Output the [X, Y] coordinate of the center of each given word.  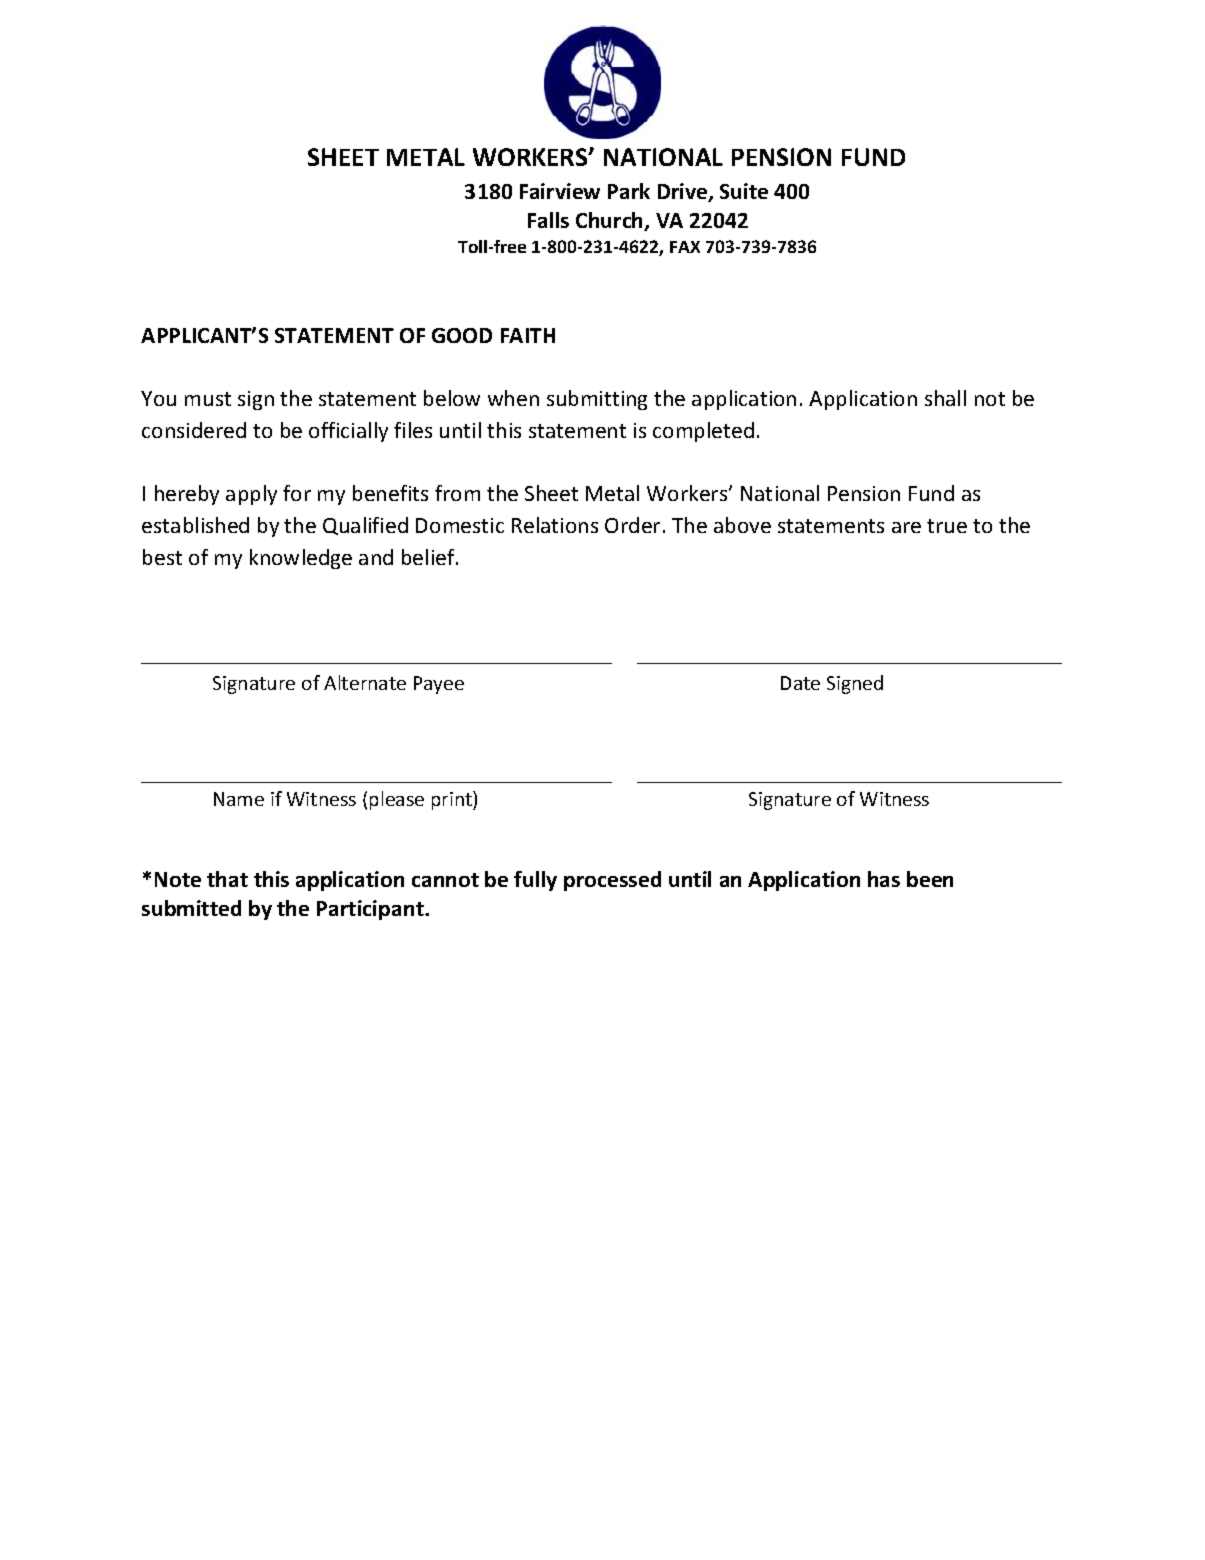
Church [611, 221]
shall [945, 398]
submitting [597, 400]
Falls [548, 220]
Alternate [365, 682]
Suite [744, 191]
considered [194, 430]
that [227, 879]
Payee [439, 685]
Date [800, 683]
